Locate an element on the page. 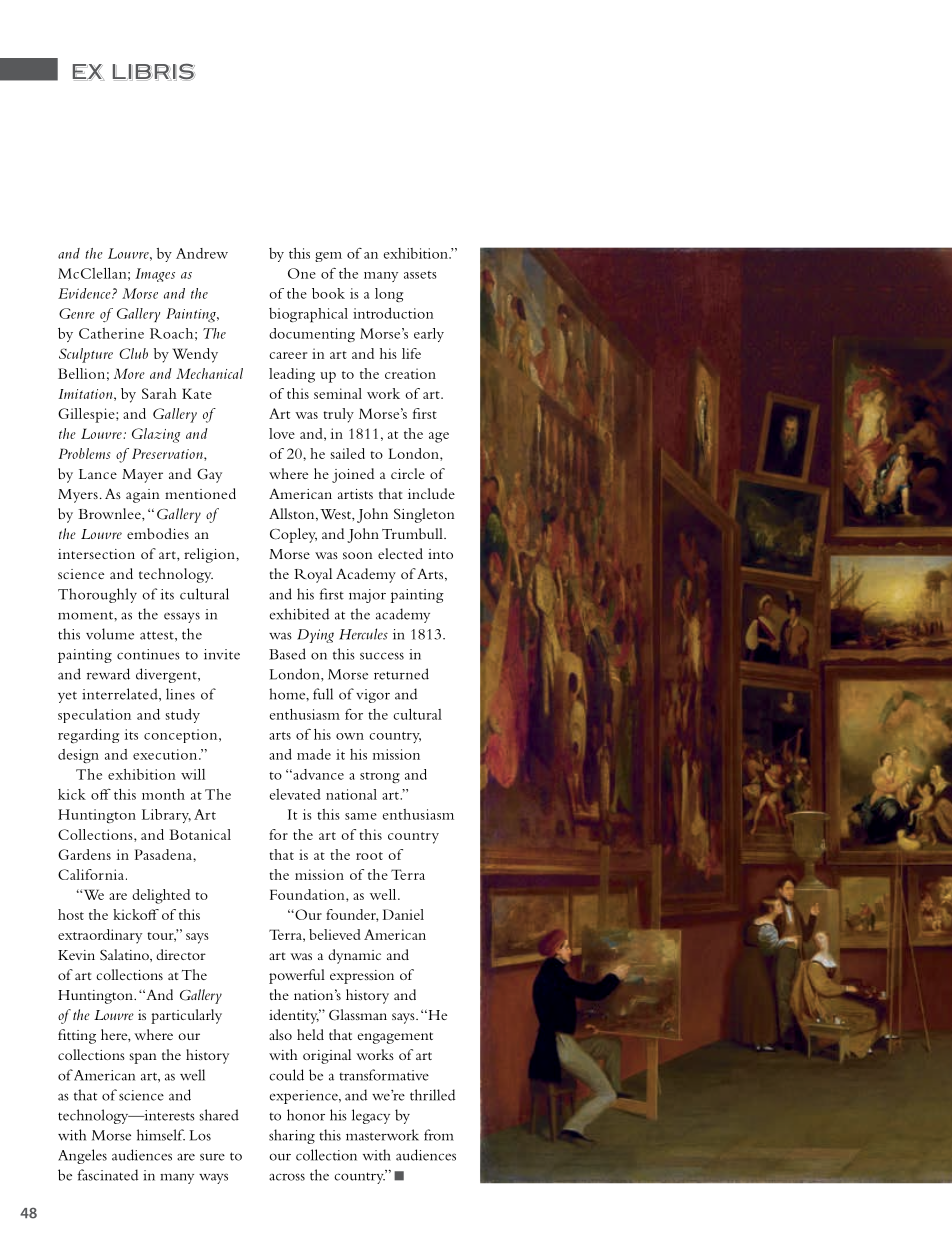  Evidence is located at coordinates (85, 293).
